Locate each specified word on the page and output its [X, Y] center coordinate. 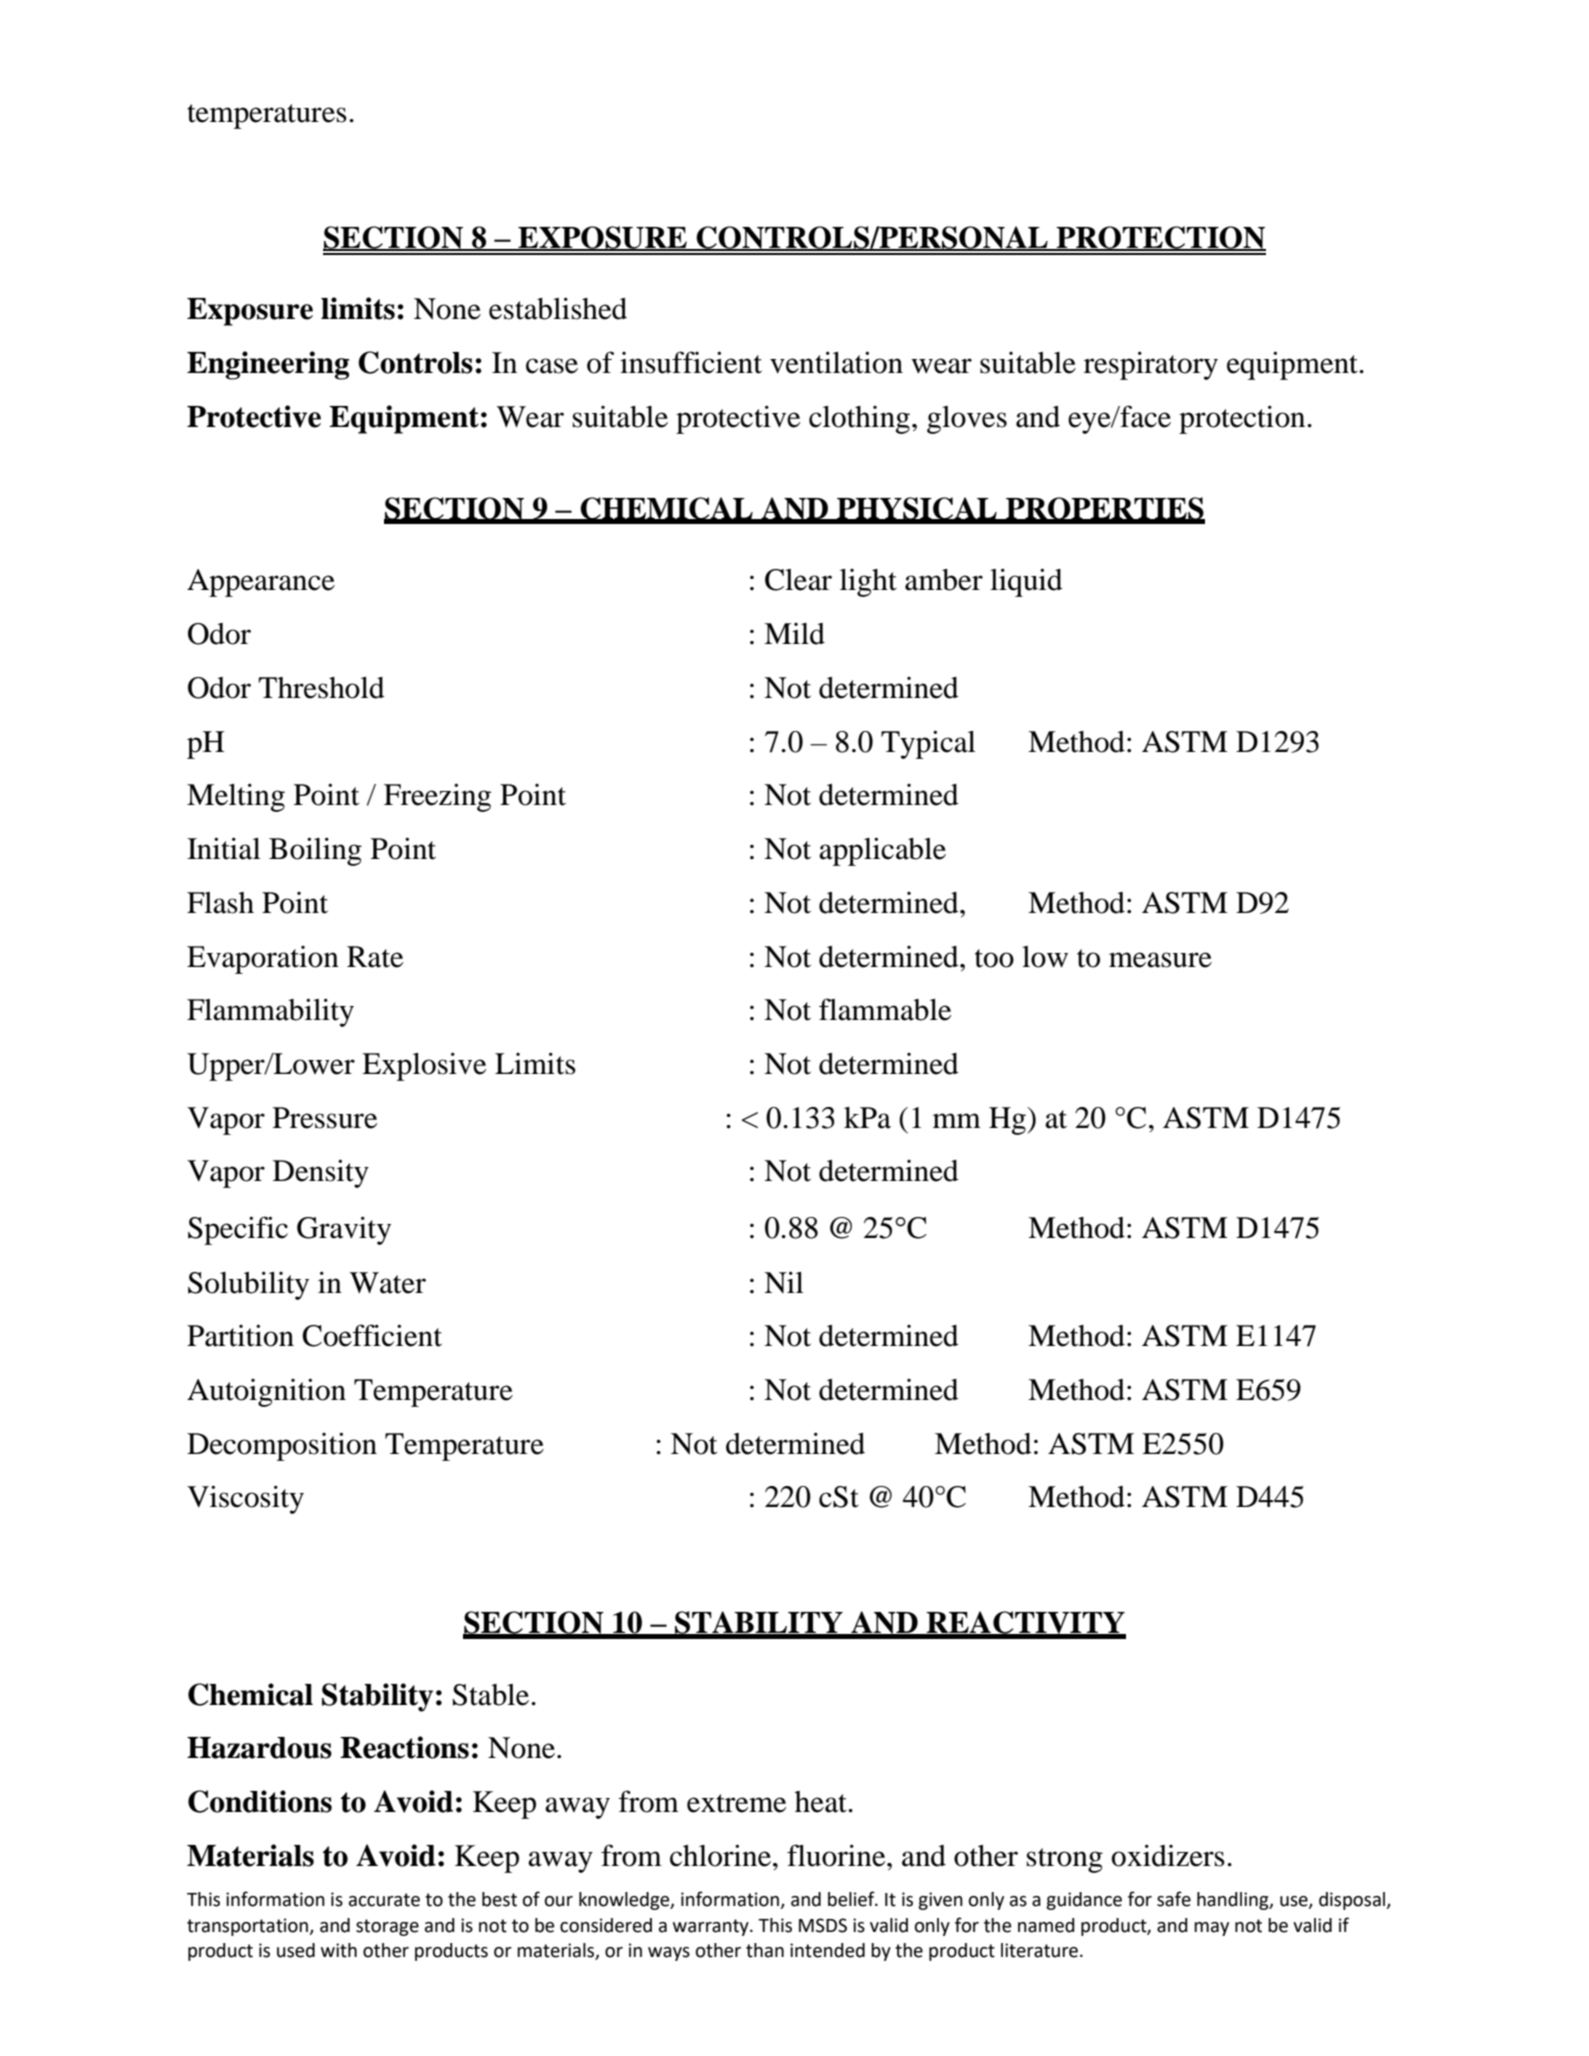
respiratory [1151, 365]
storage [387, 1927]
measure [1160, 960]
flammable [885, 1009]
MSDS [823, 1925]
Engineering [268, 365]
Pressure [325, 1118]
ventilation [836, 362]
